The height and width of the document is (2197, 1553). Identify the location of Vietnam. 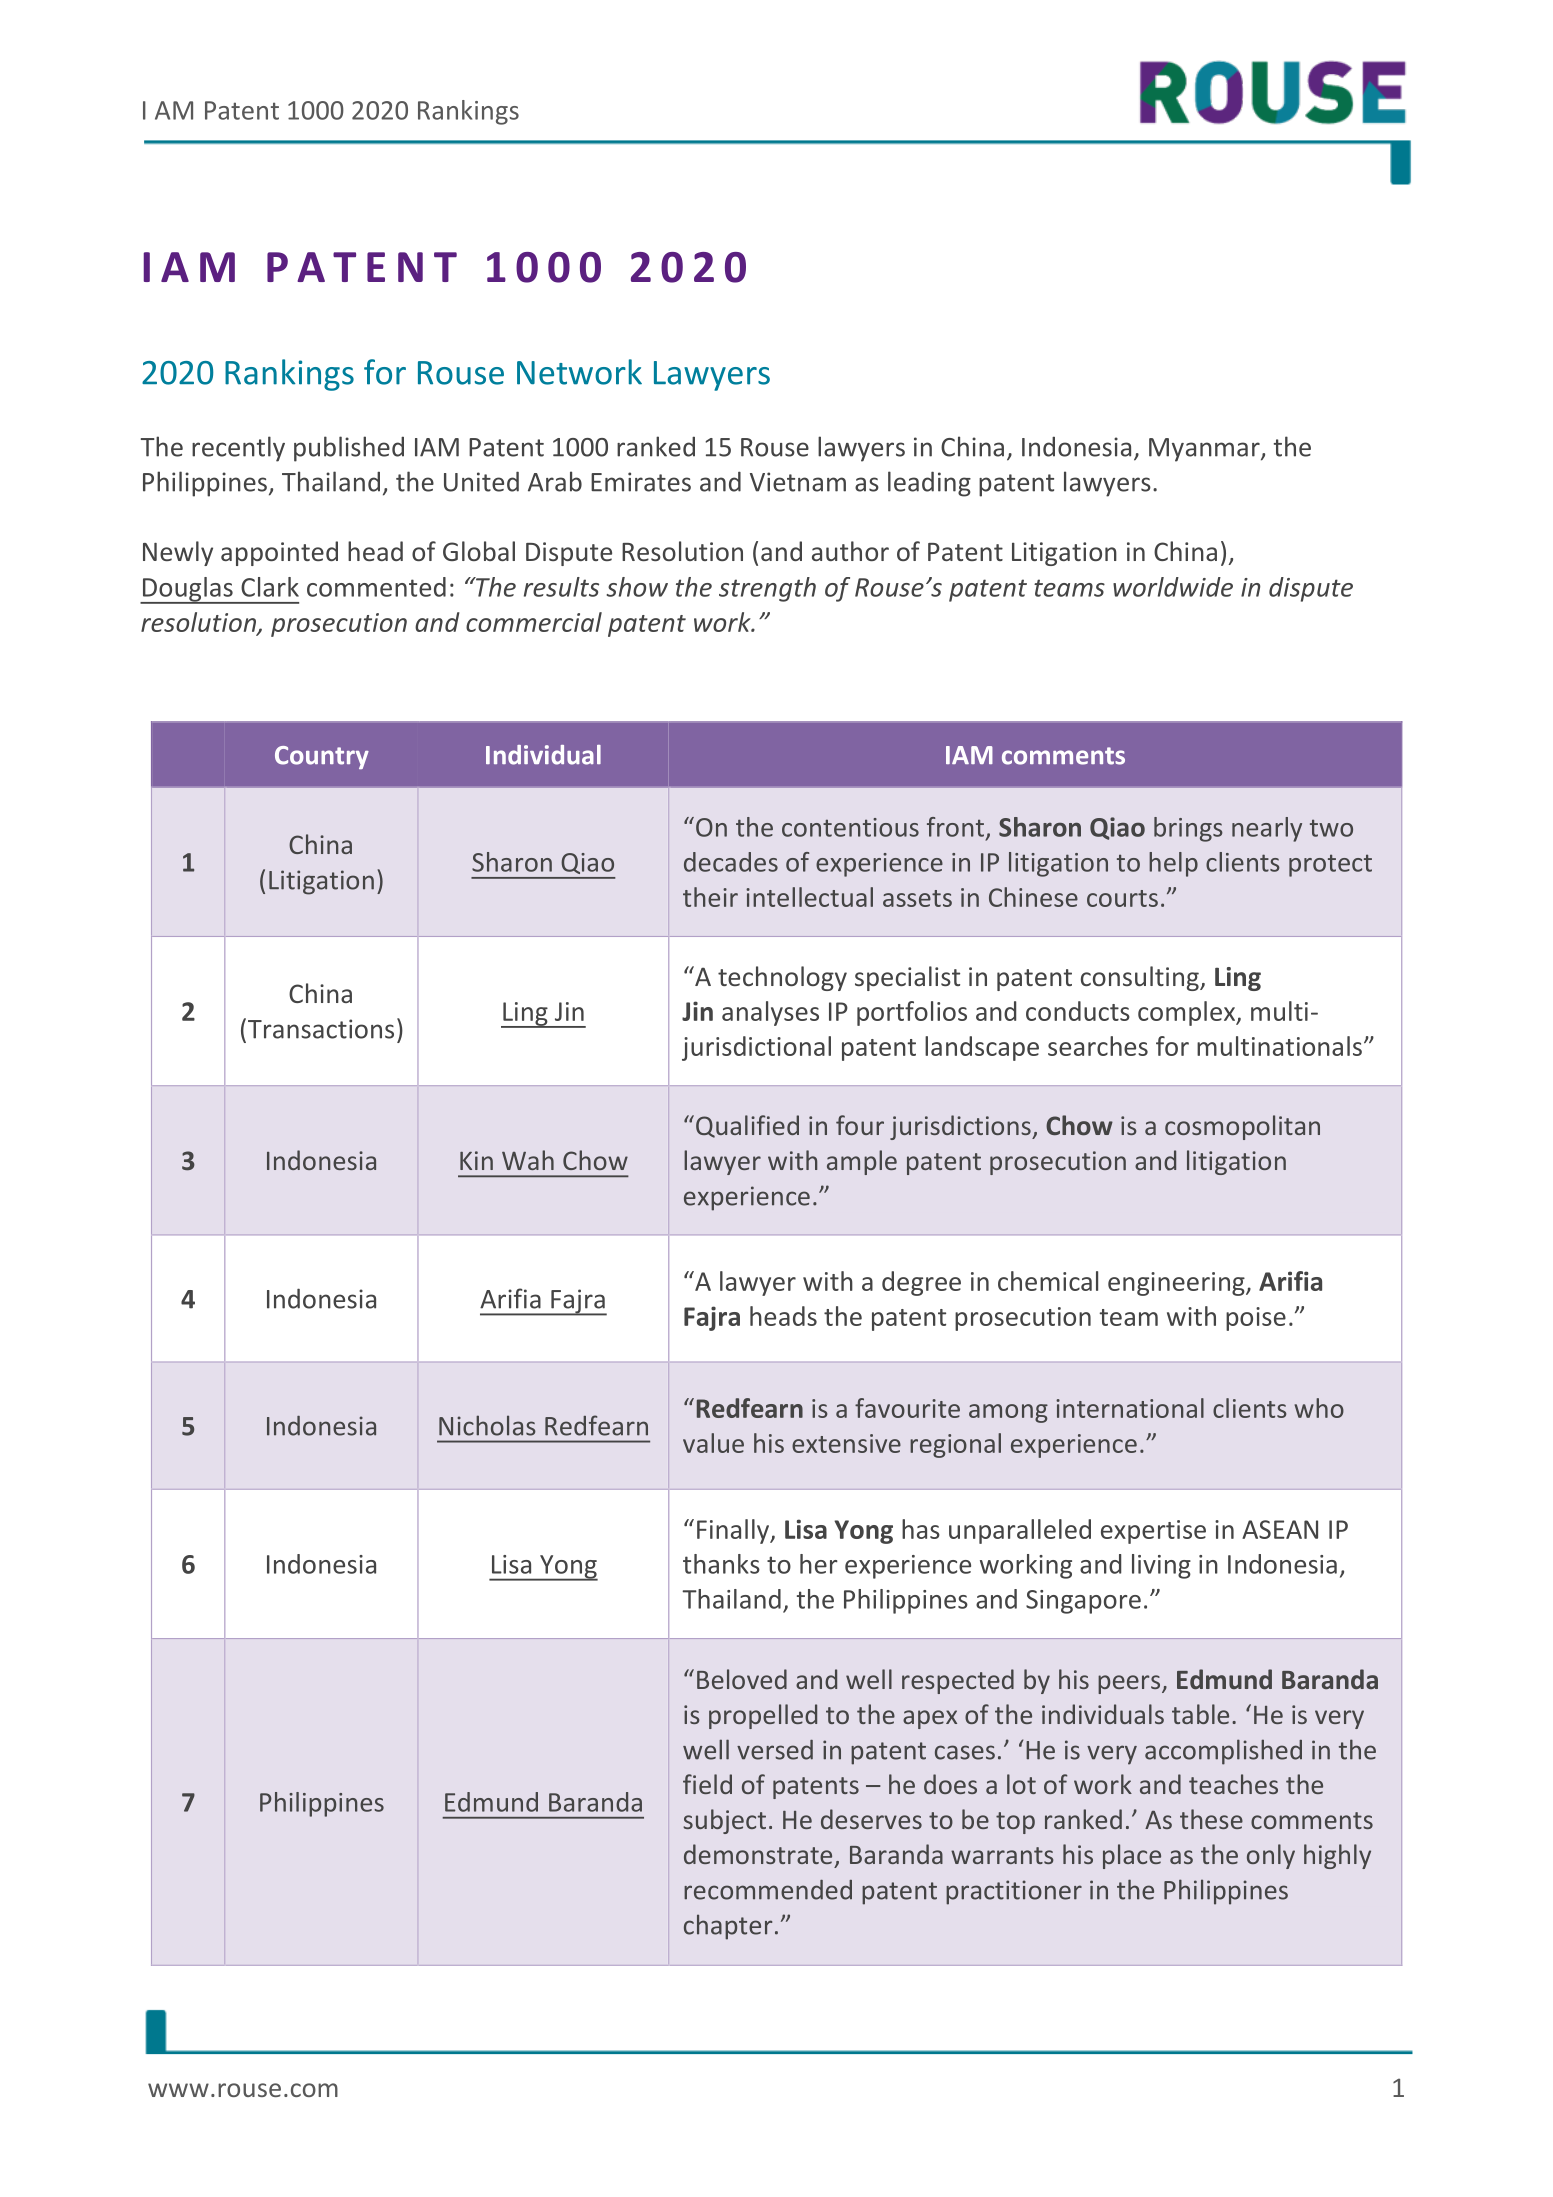
(798, 482).
